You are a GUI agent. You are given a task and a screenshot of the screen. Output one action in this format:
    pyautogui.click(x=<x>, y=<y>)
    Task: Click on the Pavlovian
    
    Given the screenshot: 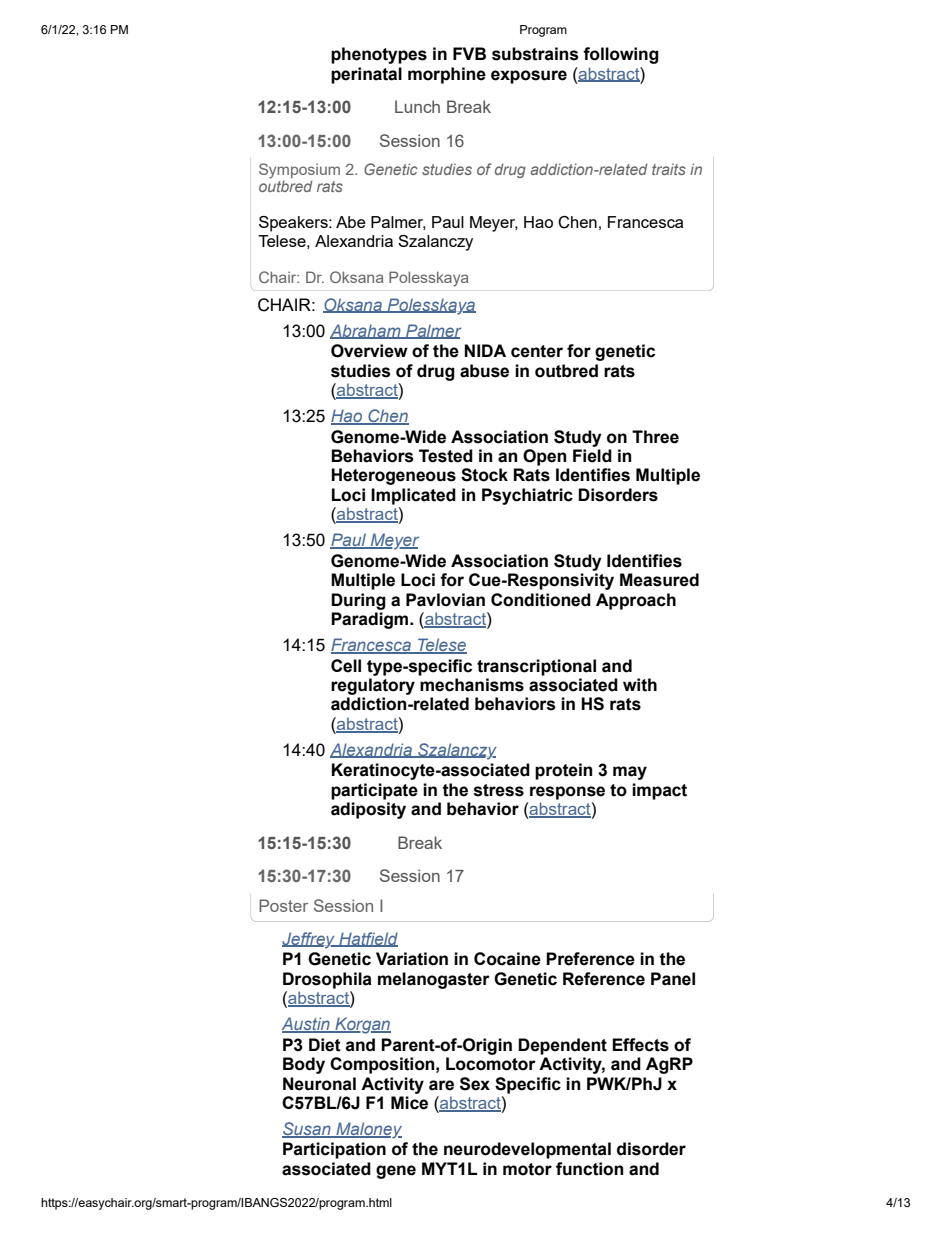 What is the action you would take?
    pyautogui.click(x=445, y=600)
